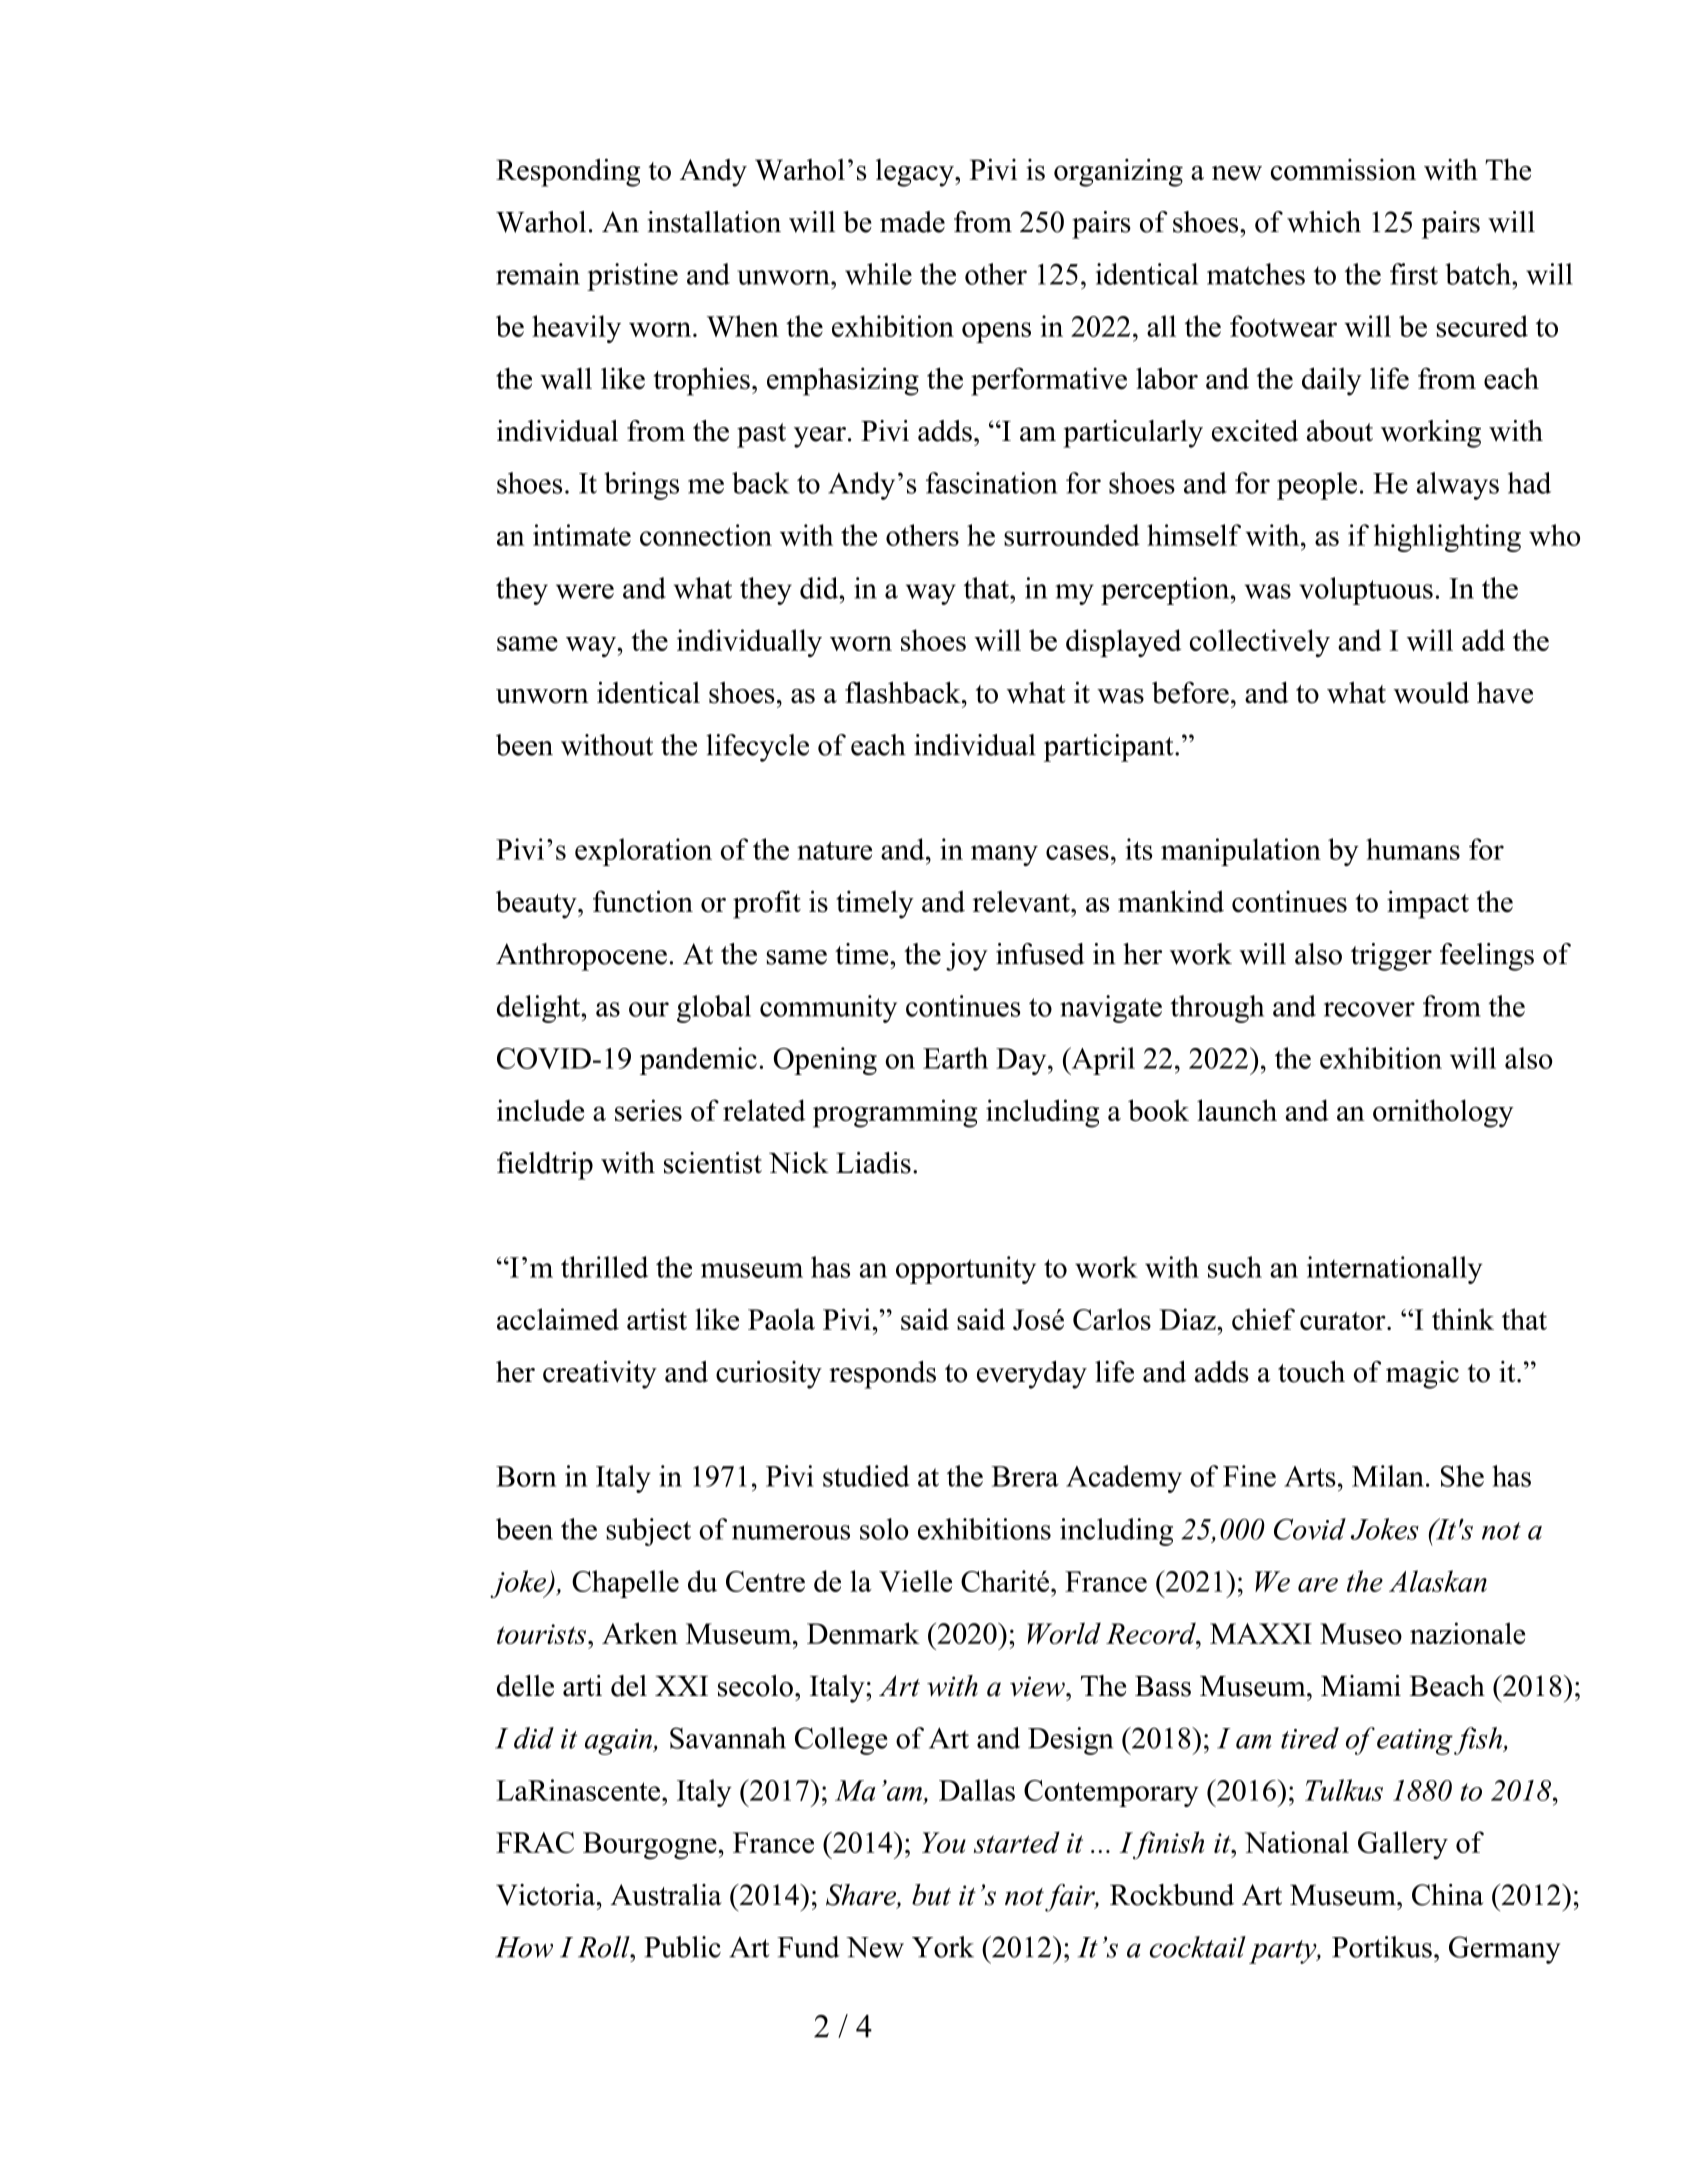  Describe the element at coordinates (643, 852) in the document. I see `exploration` at that location.
